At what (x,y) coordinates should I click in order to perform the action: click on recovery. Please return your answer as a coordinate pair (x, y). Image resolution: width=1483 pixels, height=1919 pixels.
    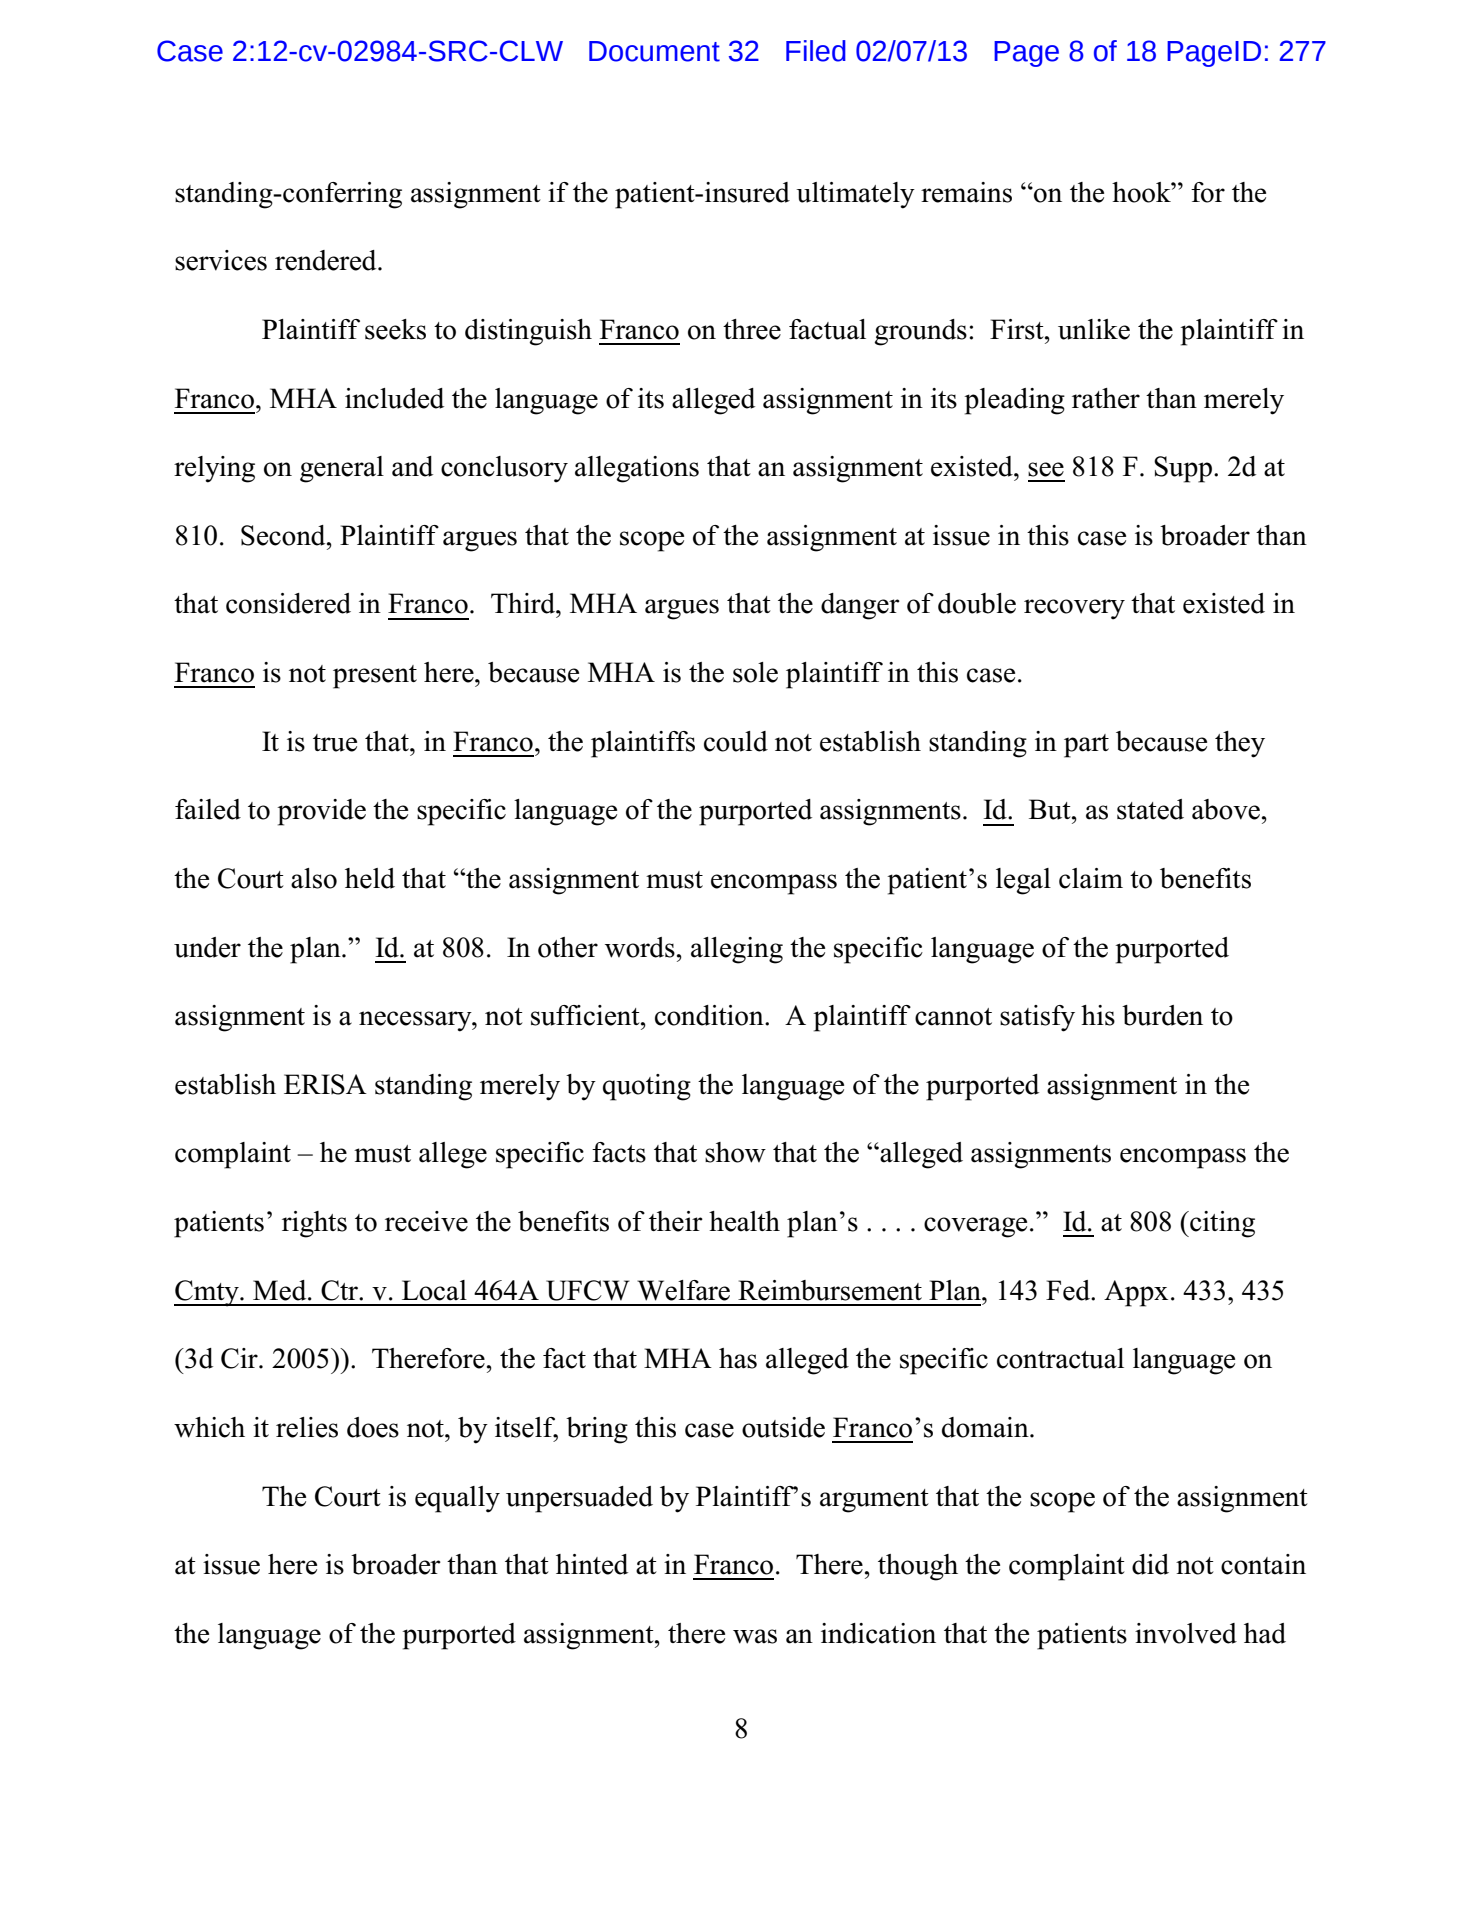
    Looking at the image, I should click on (1074, 609).
